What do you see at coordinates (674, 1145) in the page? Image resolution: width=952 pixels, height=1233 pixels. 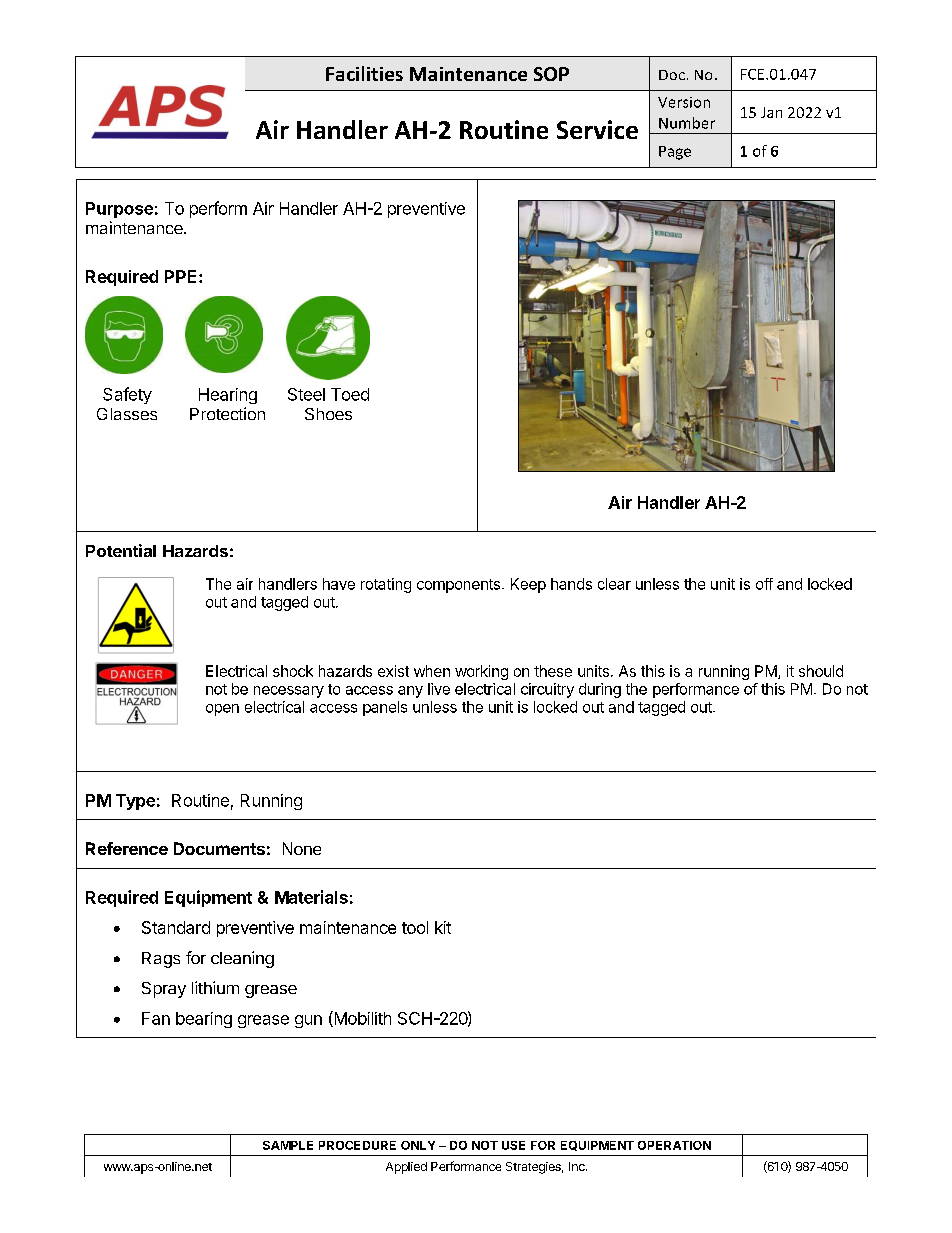 I see `OPERATION` at bounding box center [674, 1145].
